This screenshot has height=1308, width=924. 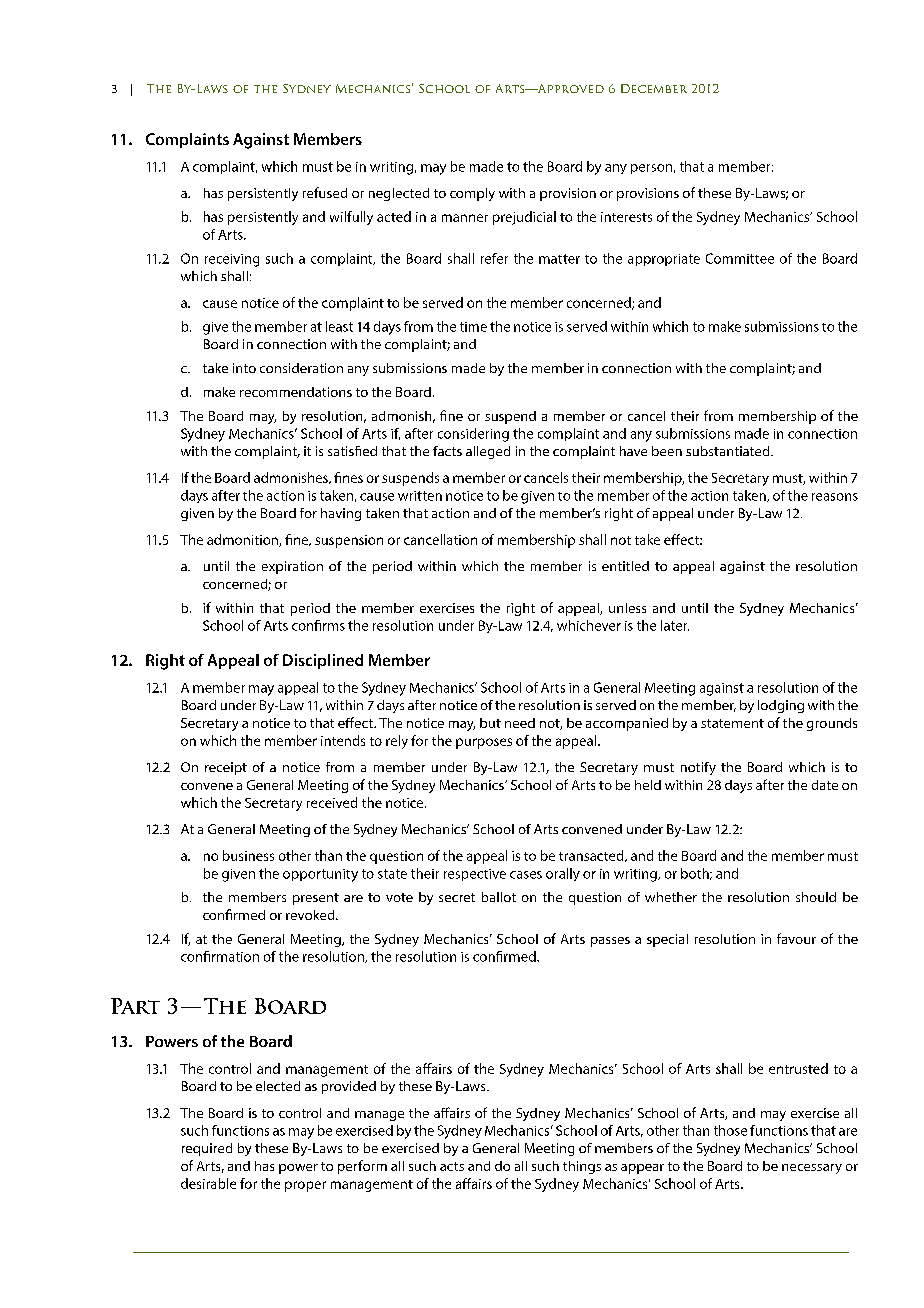 What do you see at coordinates (740, 258) in the screenshot?
I see `Committee` at bounding box center [740, 258].
